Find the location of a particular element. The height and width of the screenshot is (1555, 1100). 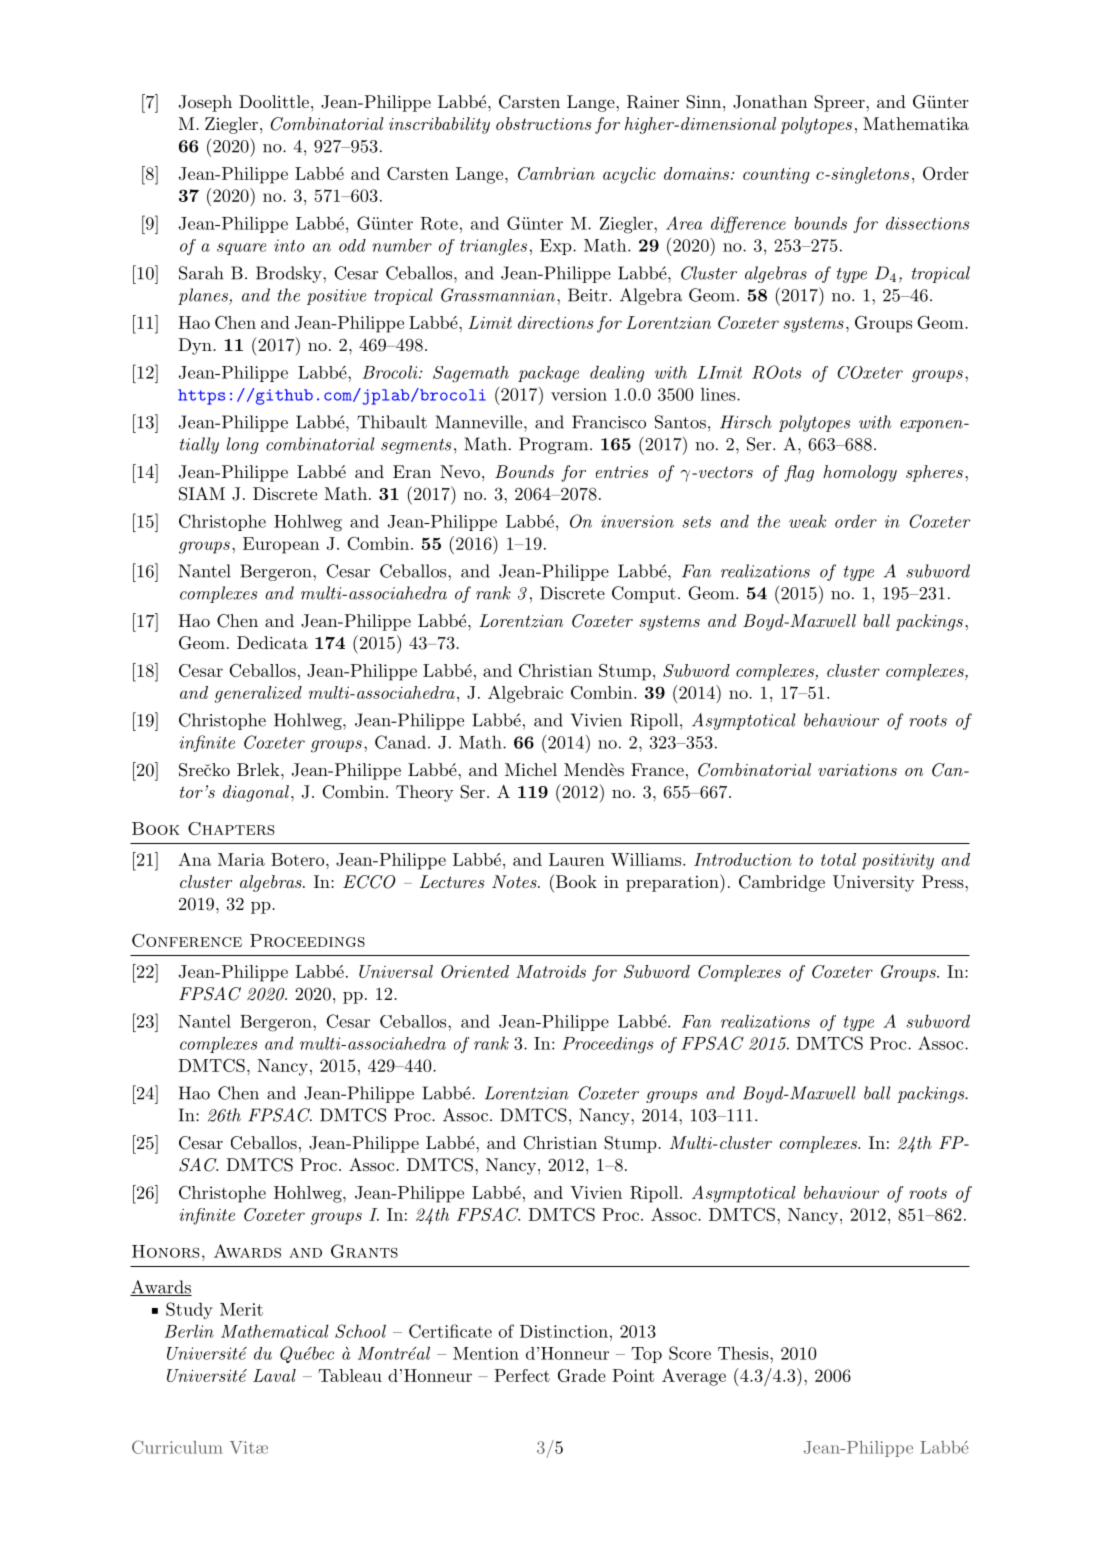

Comput is located at coordinates (644, 594).
